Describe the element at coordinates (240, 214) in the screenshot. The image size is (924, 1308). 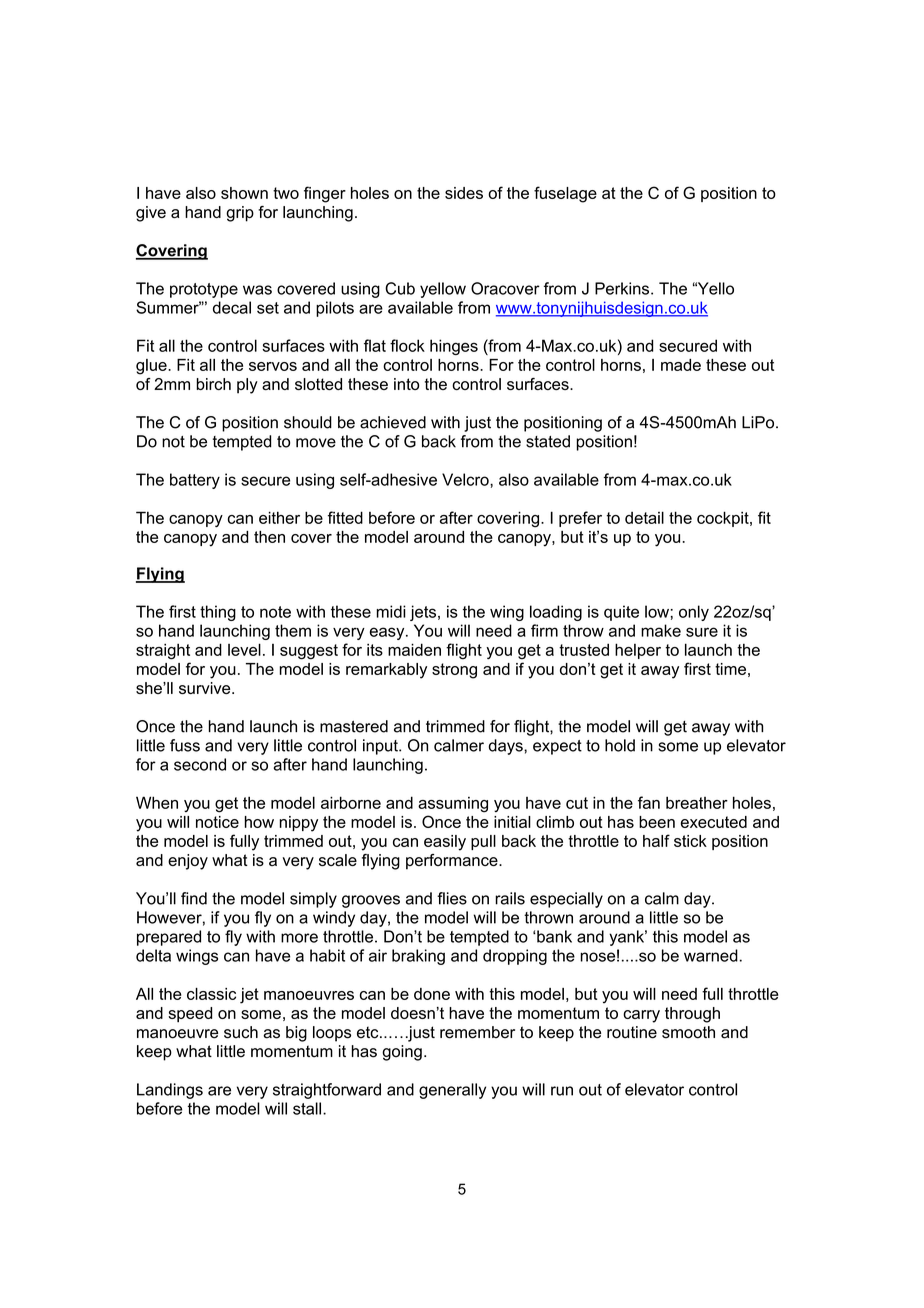
I see `grip` at that location.
